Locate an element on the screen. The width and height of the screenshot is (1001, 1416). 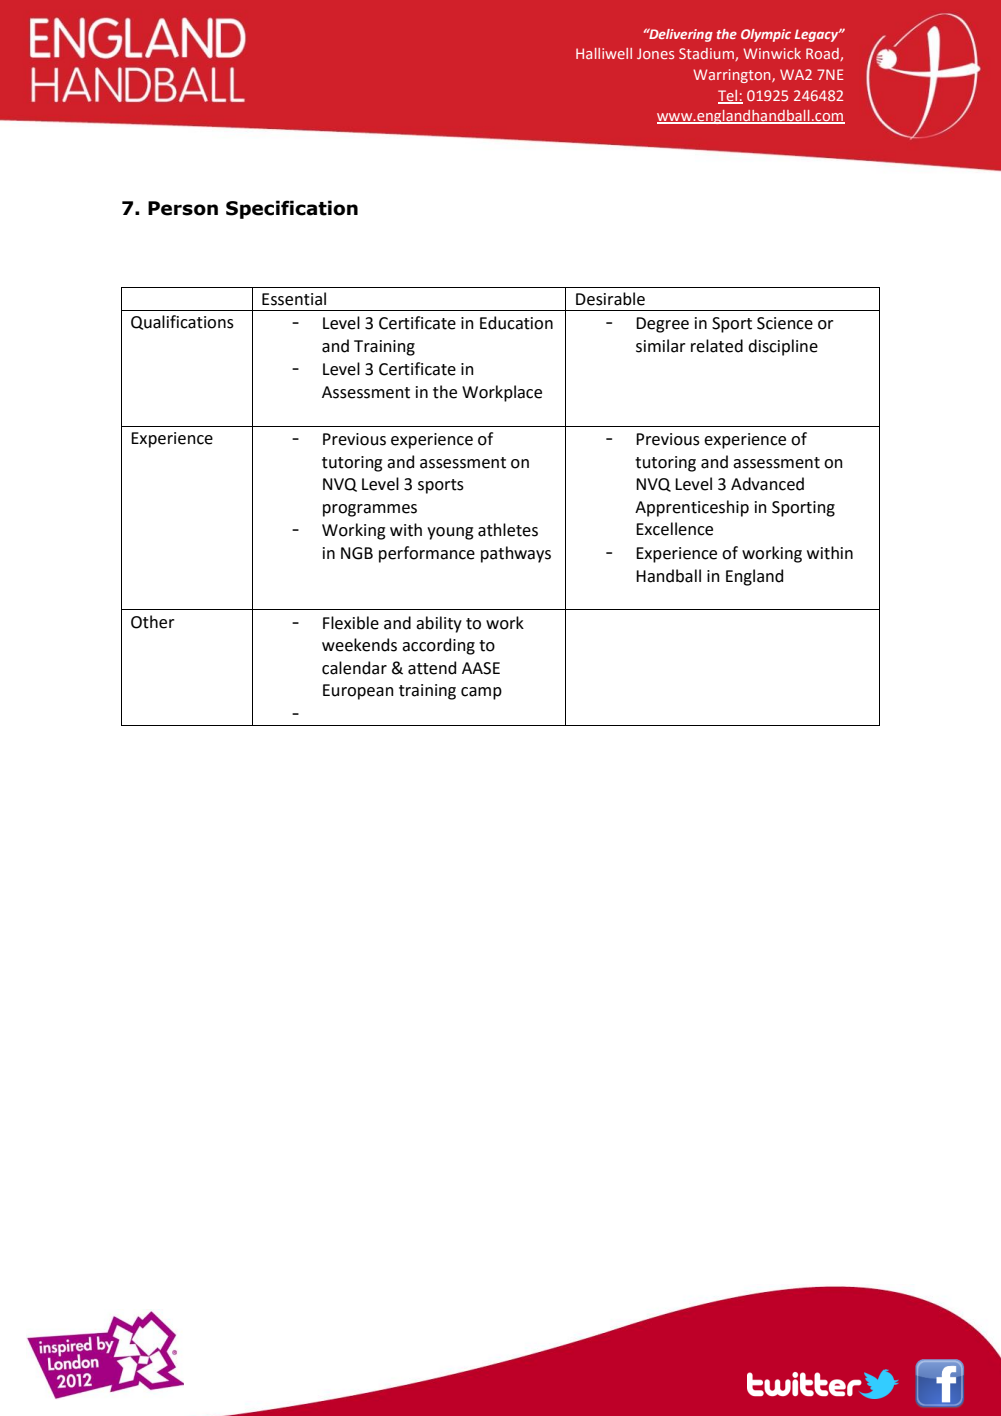
Excellence is located at coordinates (674, 529).
